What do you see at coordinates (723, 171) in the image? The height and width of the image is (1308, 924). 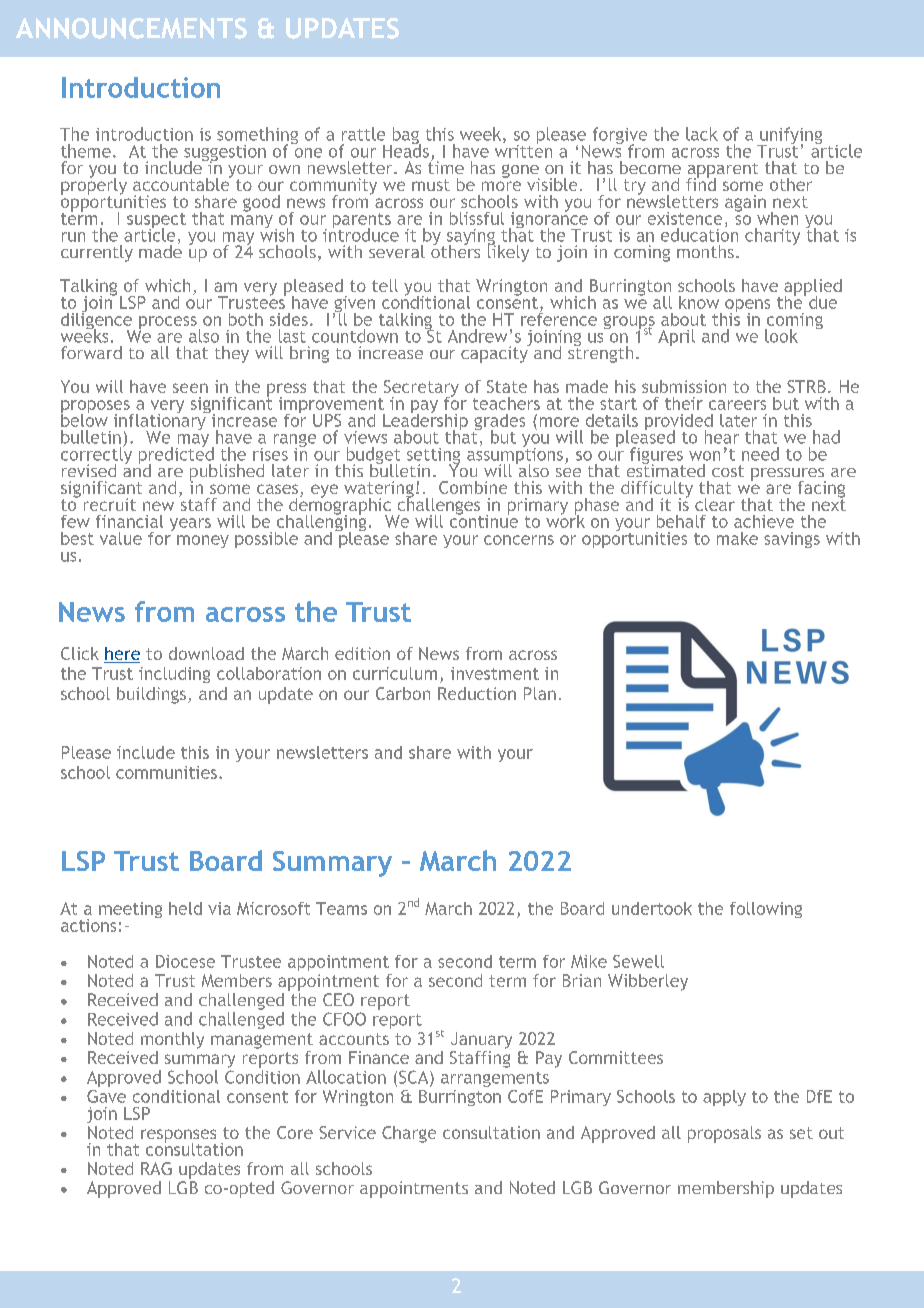 I see `apparent` at bounding box center [723, 171].
